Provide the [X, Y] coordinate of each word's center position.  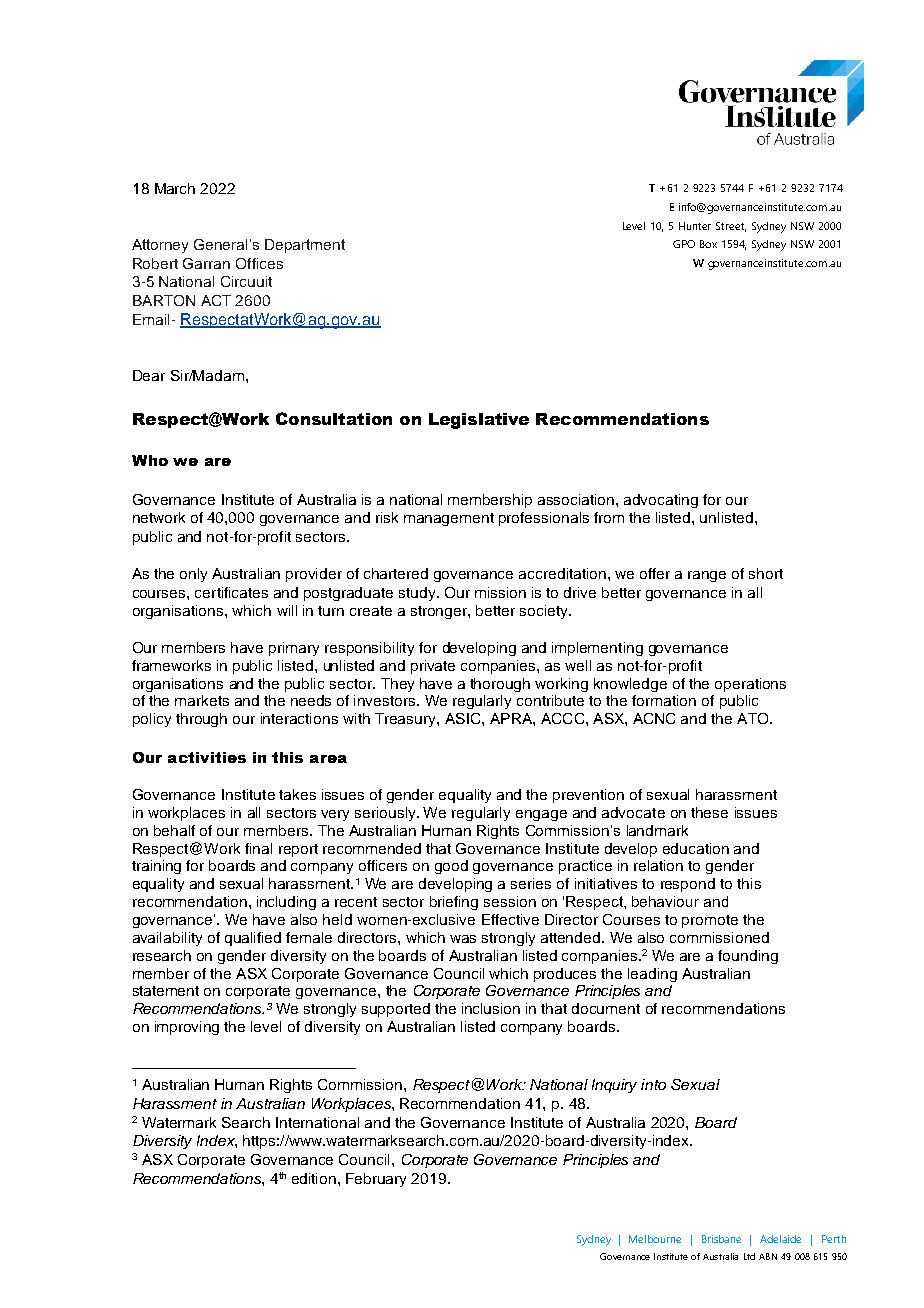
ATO [754, 718]
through [201, 720]
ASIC [464, 718]
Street [731, 227]
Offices [259, 263]
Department [305, 246]
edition [315, 1178]
